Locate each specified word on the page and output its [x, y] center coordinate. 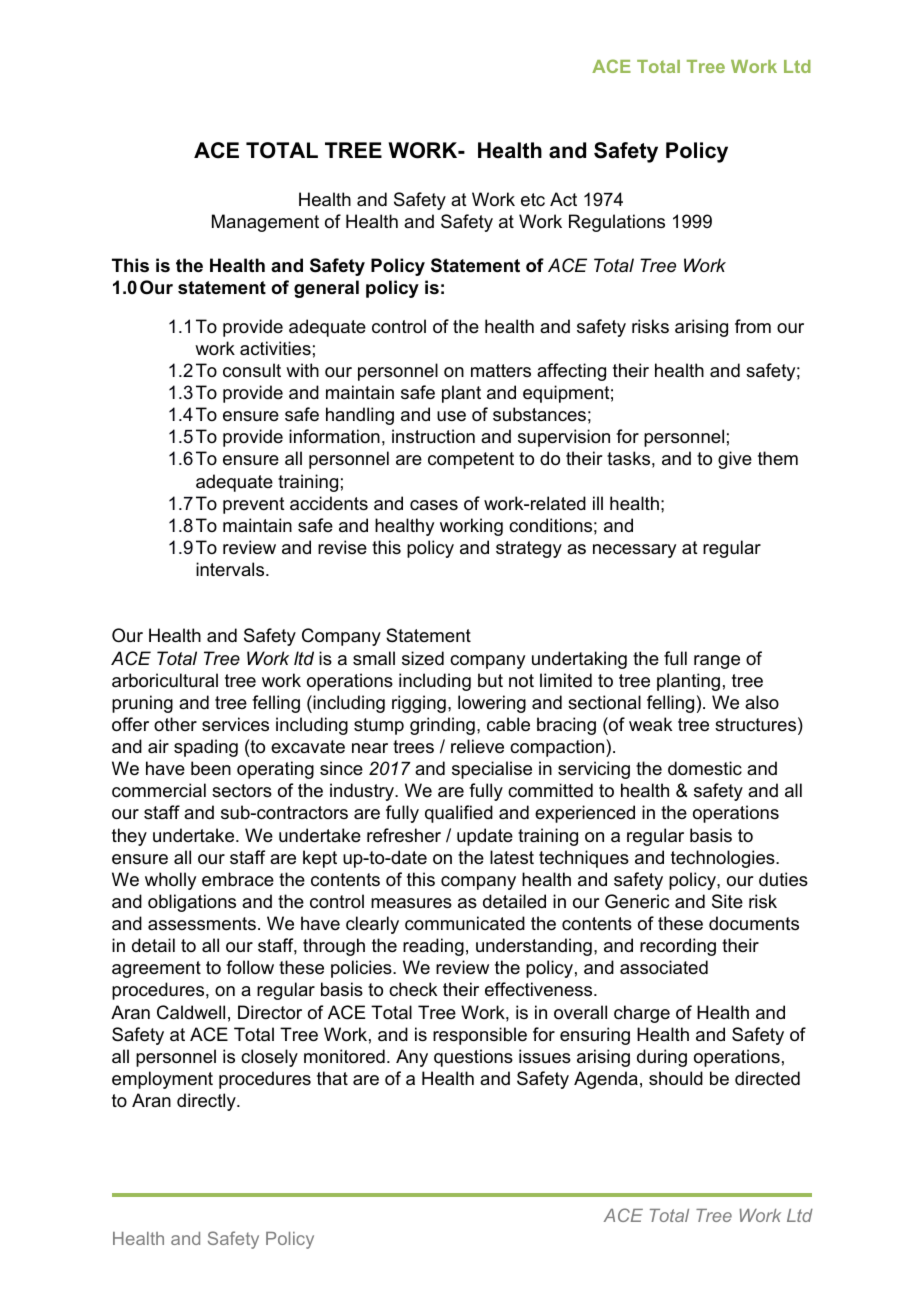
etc [533, 200]
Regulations [617, 223]
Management [265, 223]
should [676, 1078]
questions [473, 1058]
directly [207, 1102]
